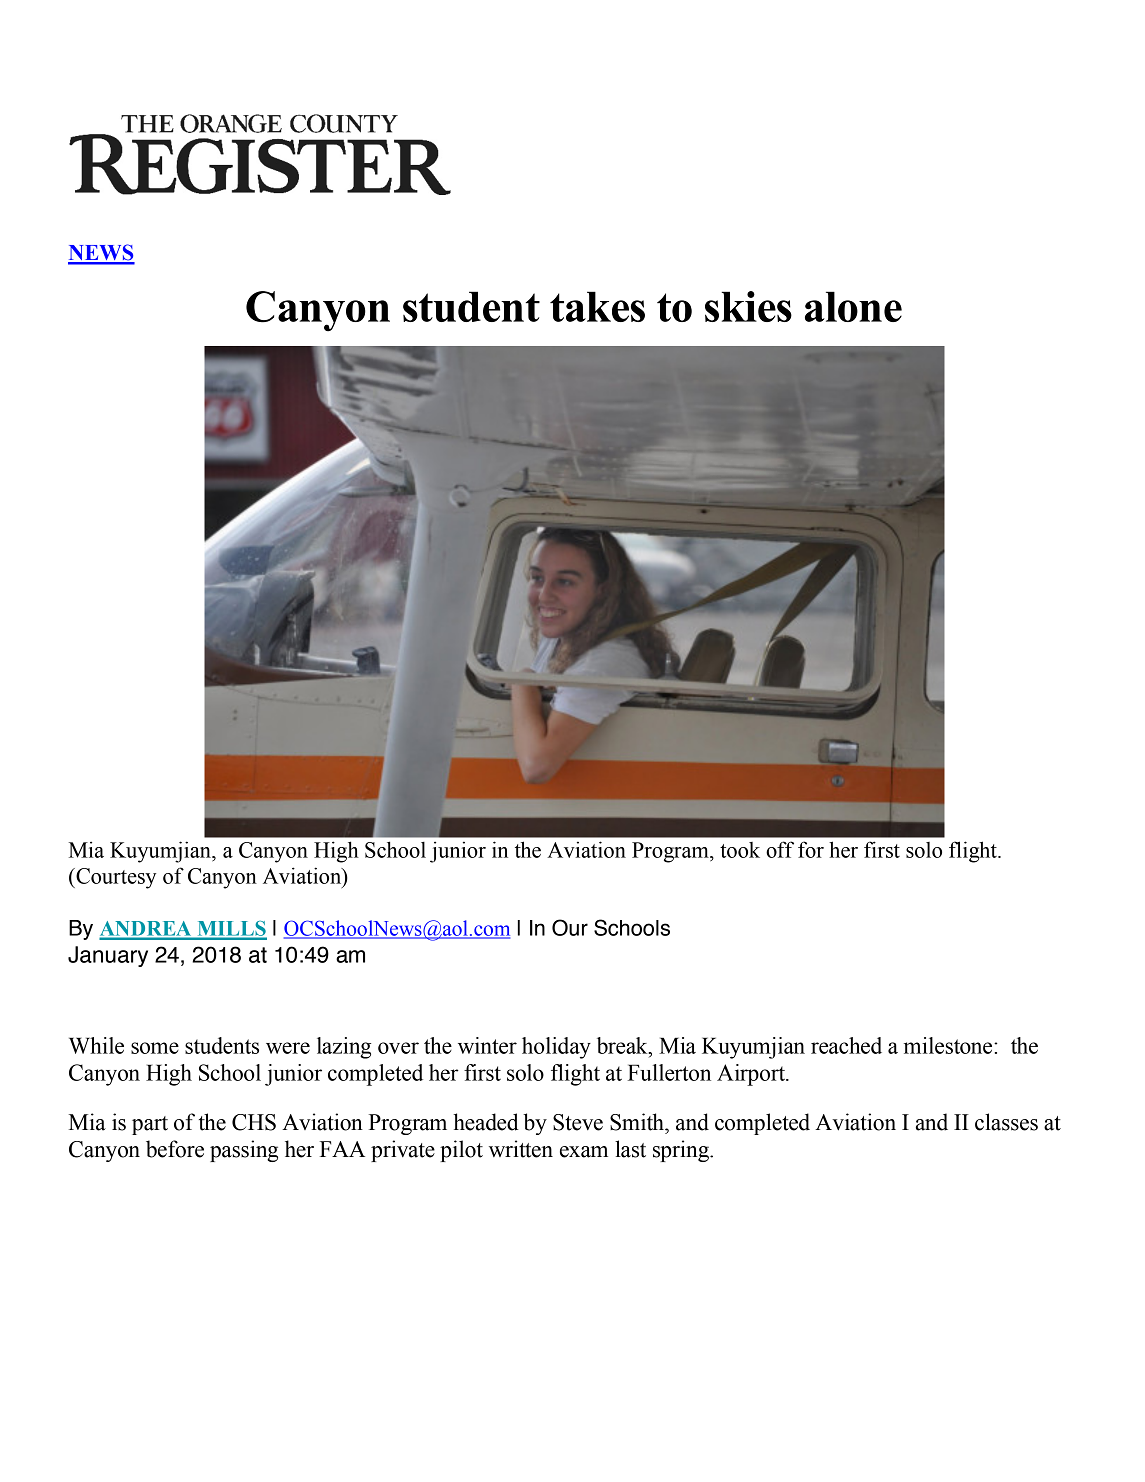 The width and height of the screenshot is (1145, 1482). Describe the element at coordinates (846, 1045) in the screenshot. I see `reached` at that location.
